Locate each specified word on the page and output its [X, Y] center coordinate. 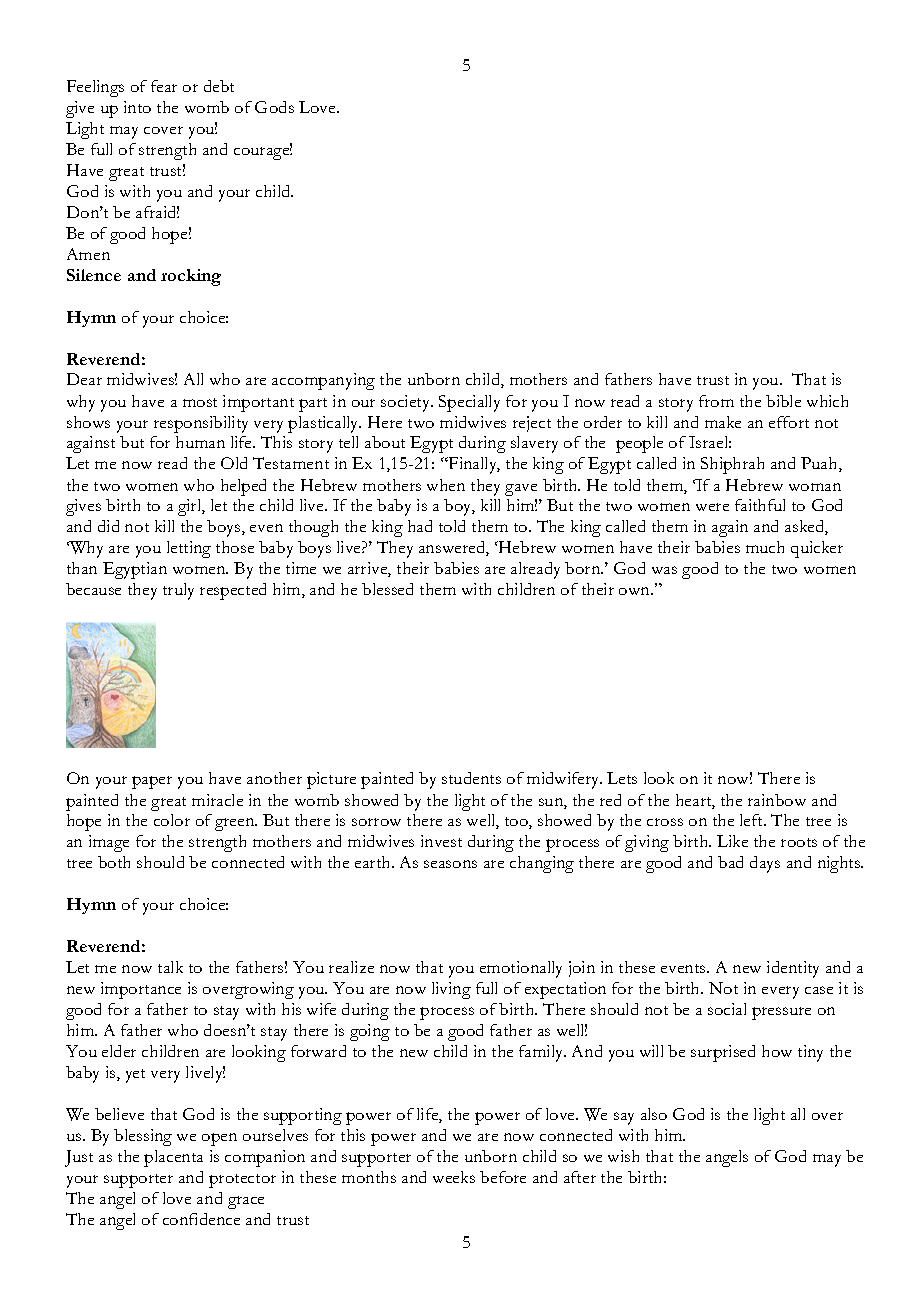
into [137, 107]
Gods [274, 107]
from [716, 401]
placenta [173, 1158]
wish [623, 1156]
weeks [454, 1177]
